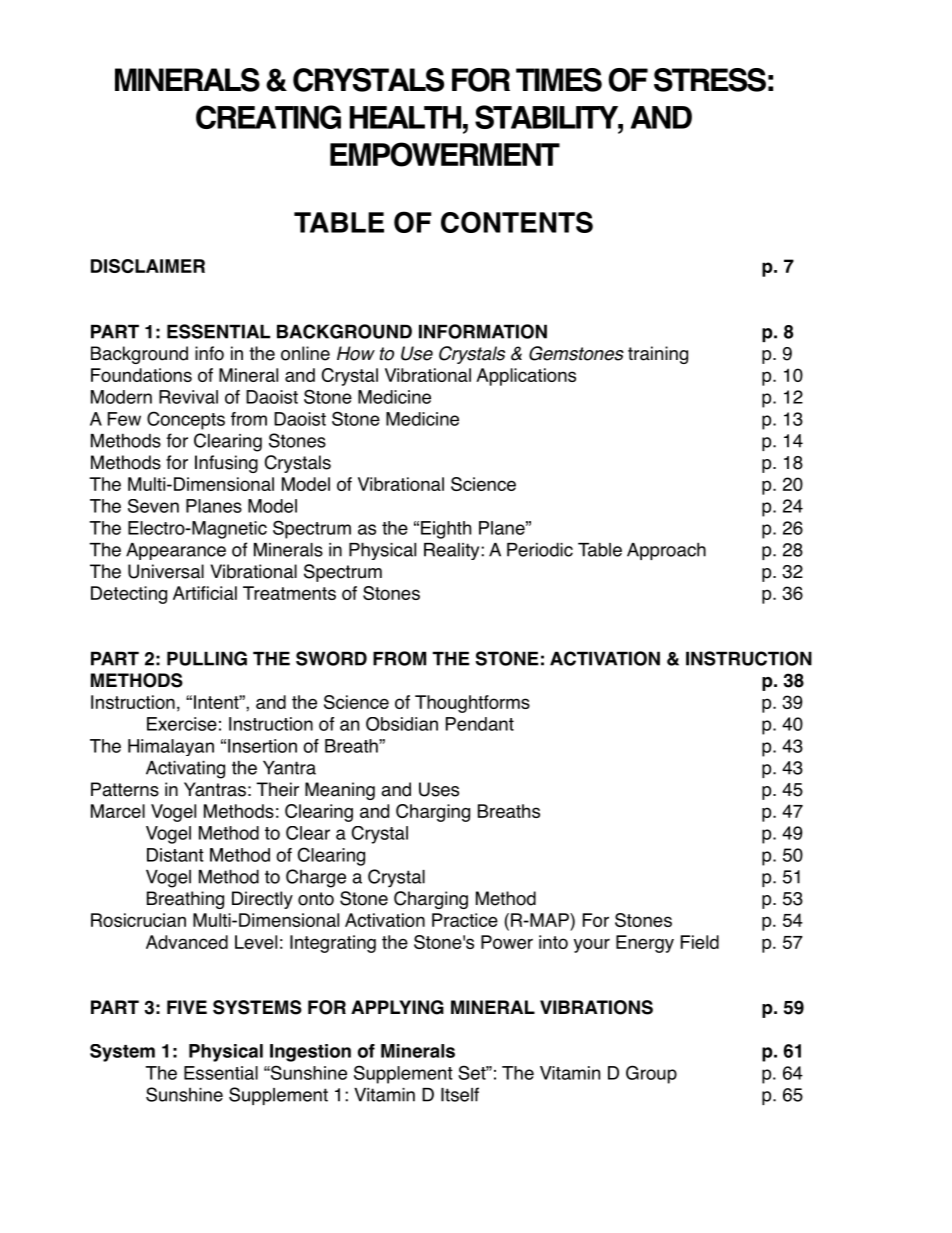 This image has height=1233, width=952. I want to click on Obsidian, so click(402, 724).
